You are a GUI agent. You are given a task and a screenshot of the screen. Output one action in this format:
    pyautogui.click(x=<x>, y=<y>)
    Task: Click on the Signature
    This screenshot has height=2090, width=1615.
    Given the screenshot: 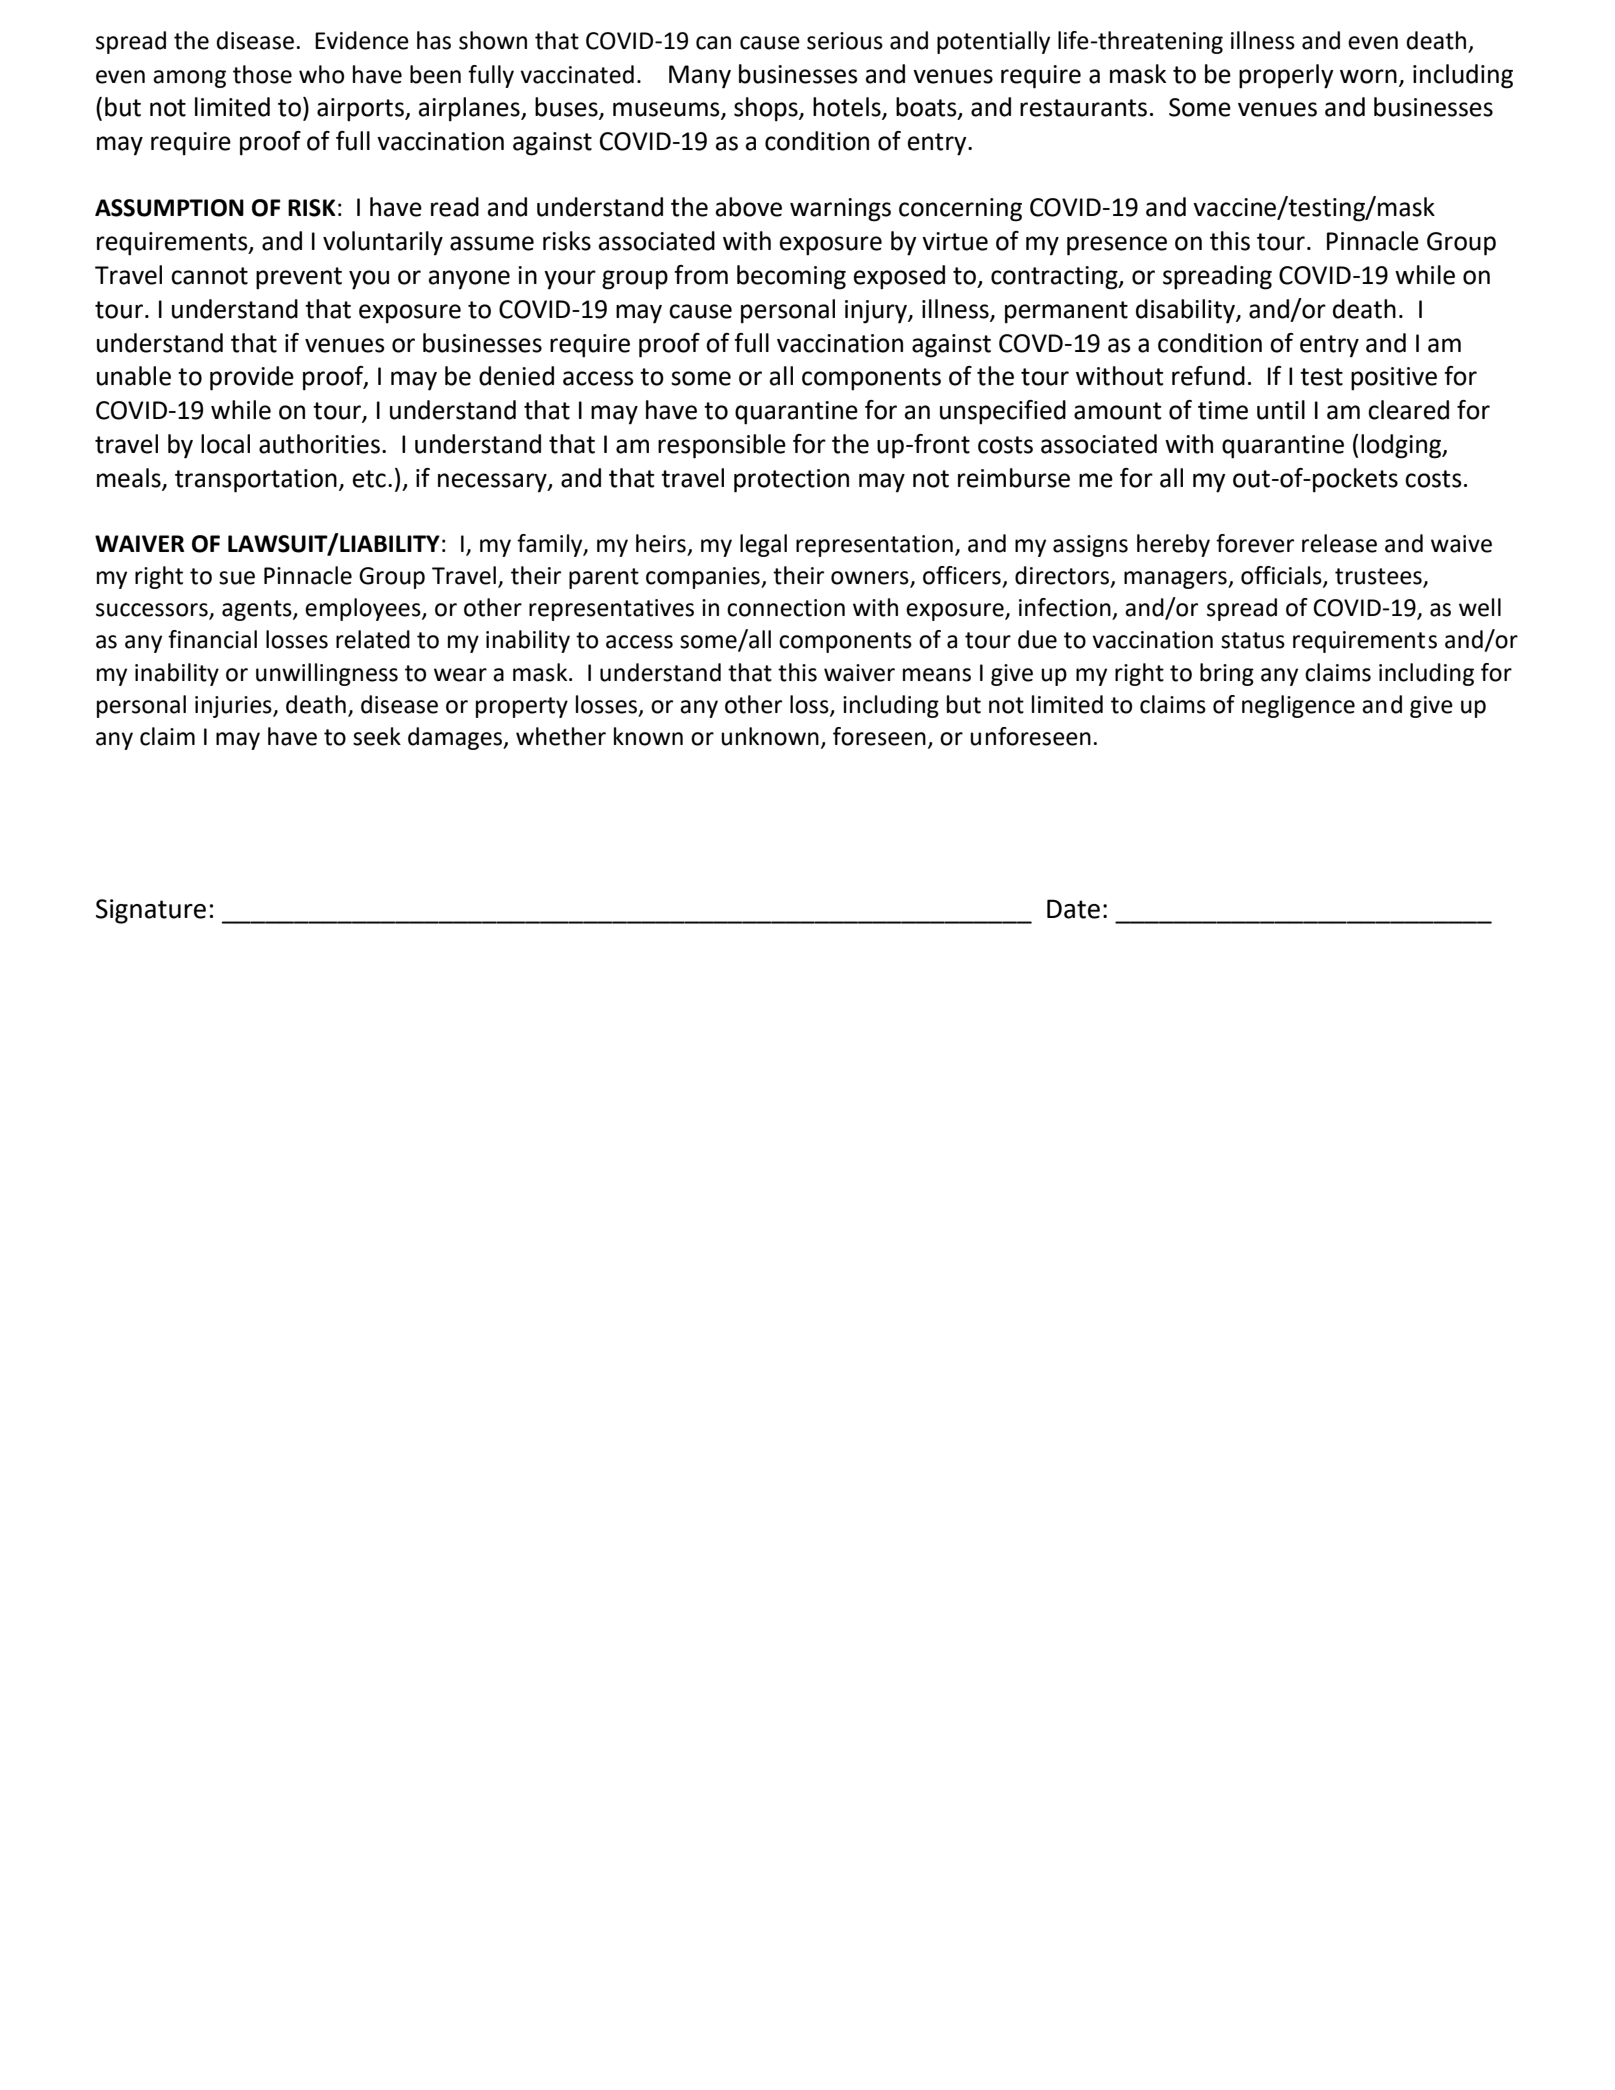 What is the action you would take?
    pyautogui.click(x=151, y=911)
